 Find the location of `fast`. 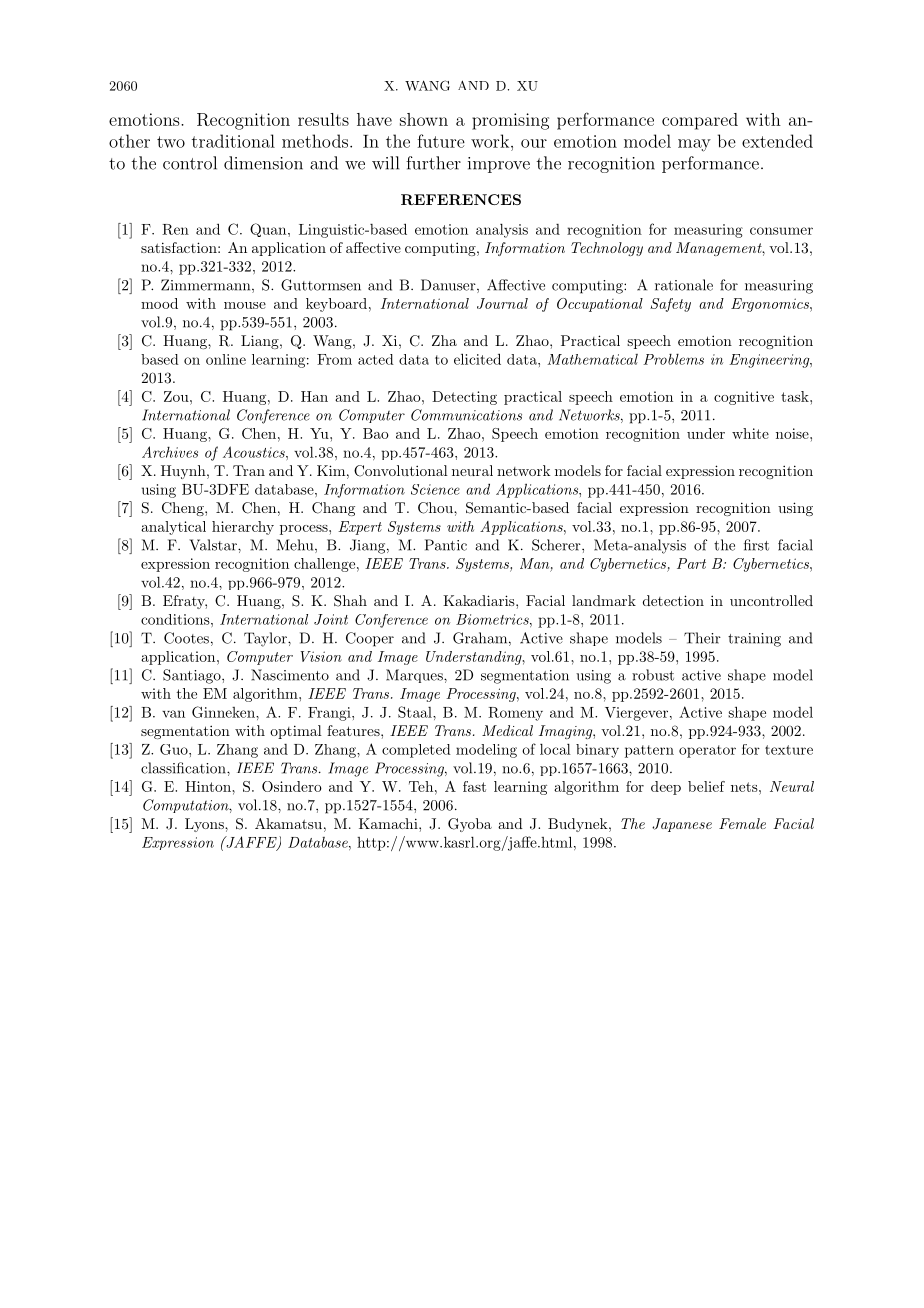

fast is located at coordinates (474, 786).
